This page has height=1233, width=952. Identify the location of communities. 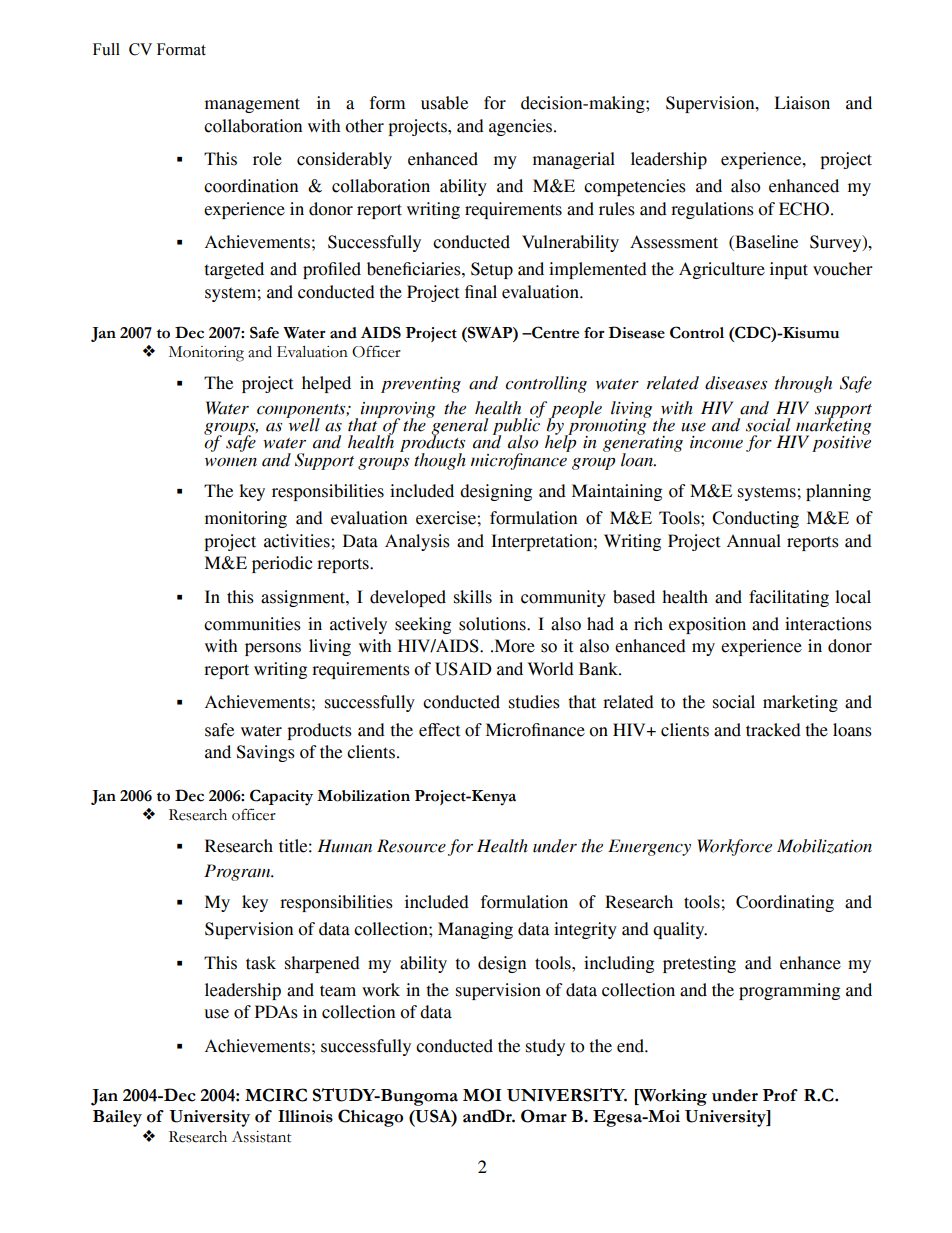
(252, 624).
